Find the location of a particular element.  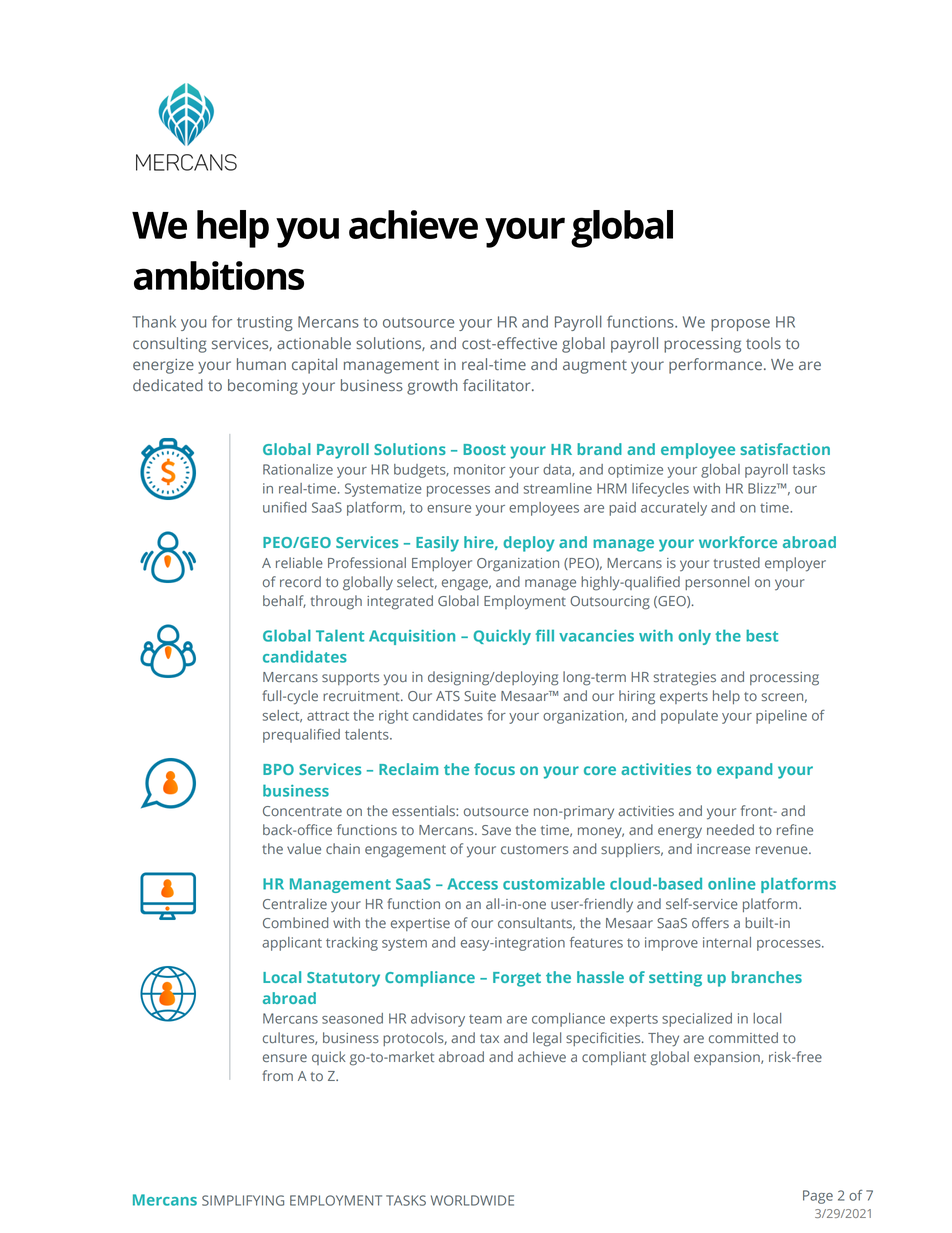

Page is located at coordinates (818, 1197).
